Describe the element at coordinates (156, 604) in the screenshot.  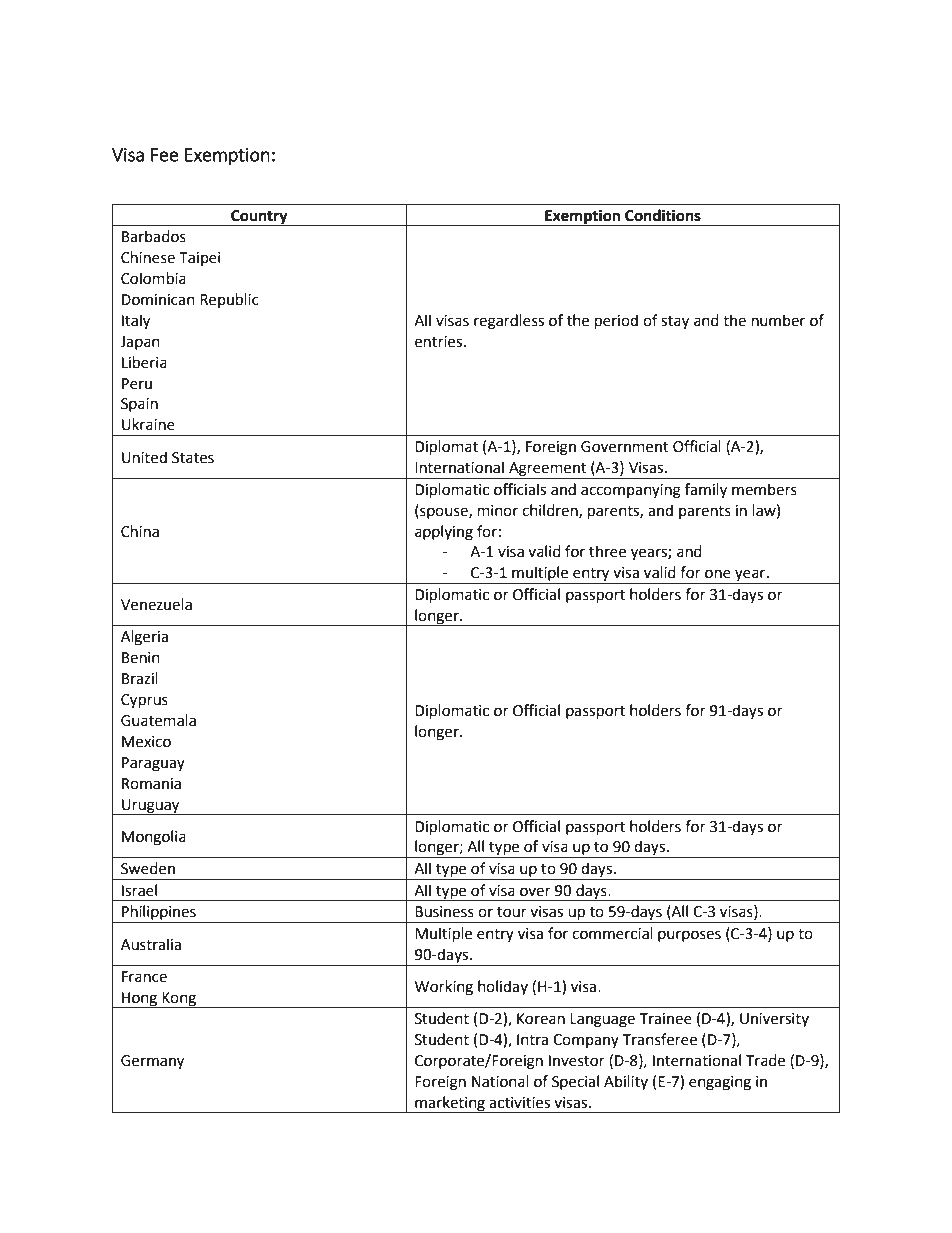
I see `Venezuela` at that location.
